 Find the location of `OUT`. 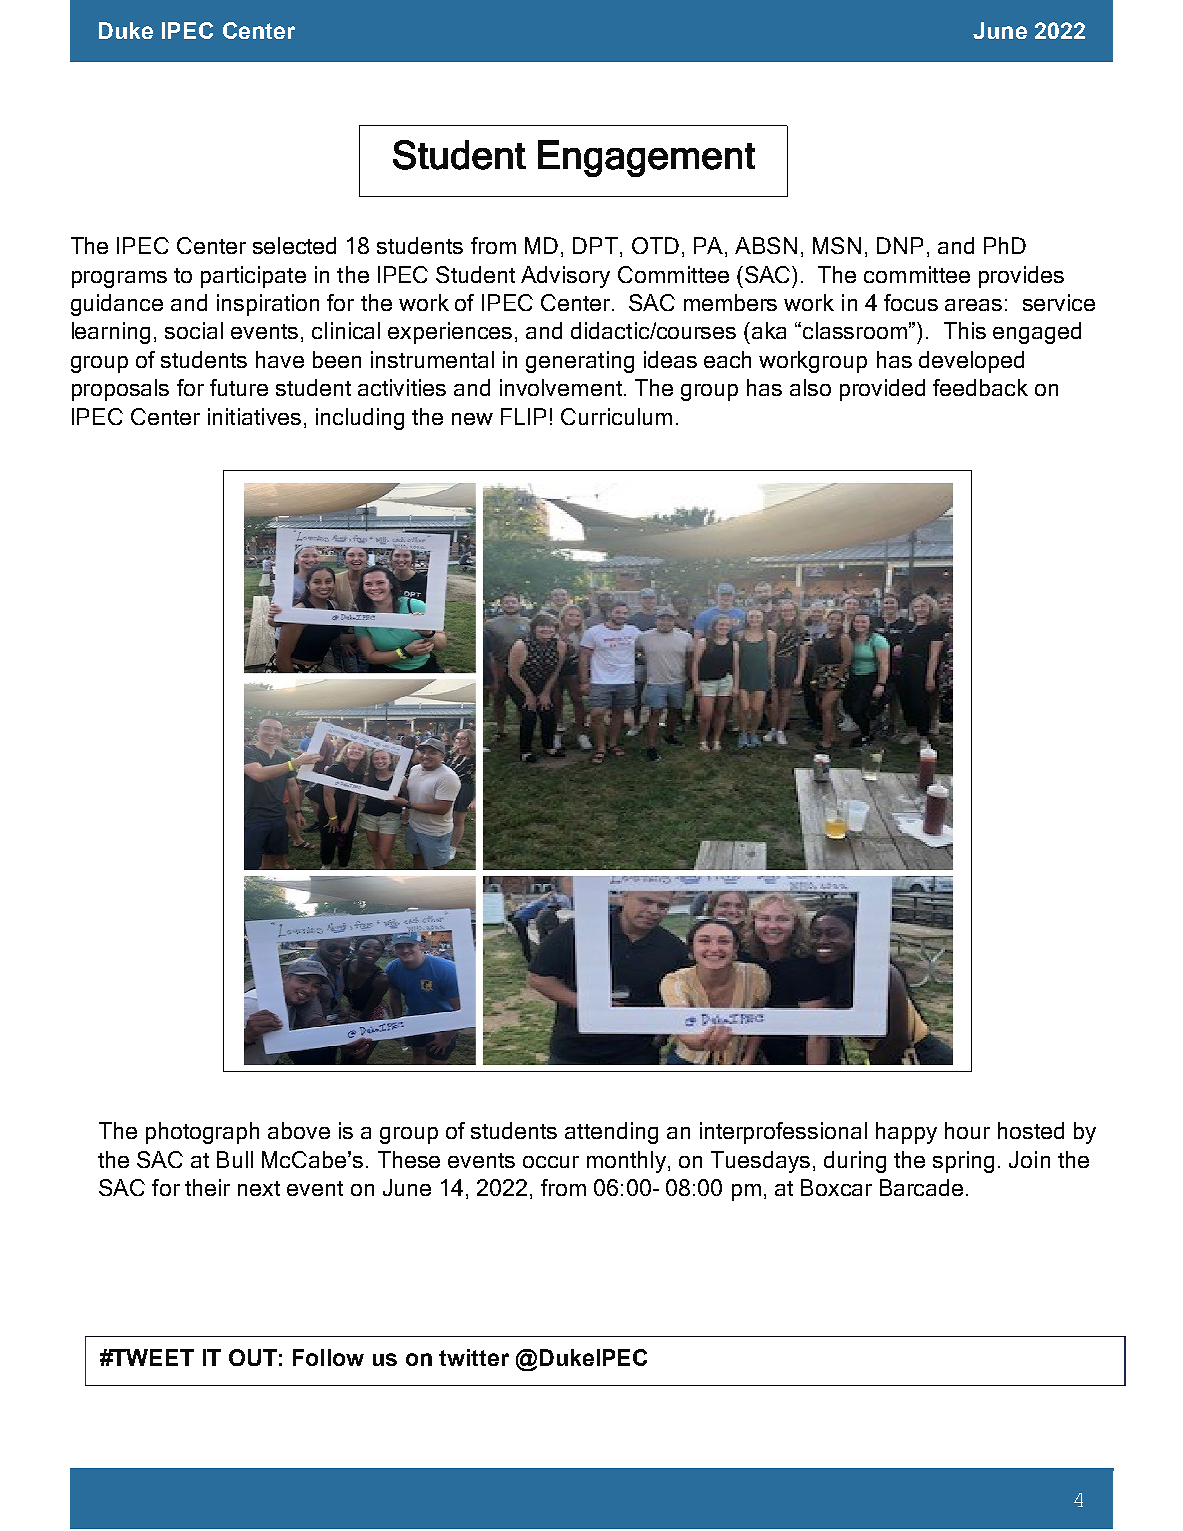

OUT is located at coordinates (253, 1357).
